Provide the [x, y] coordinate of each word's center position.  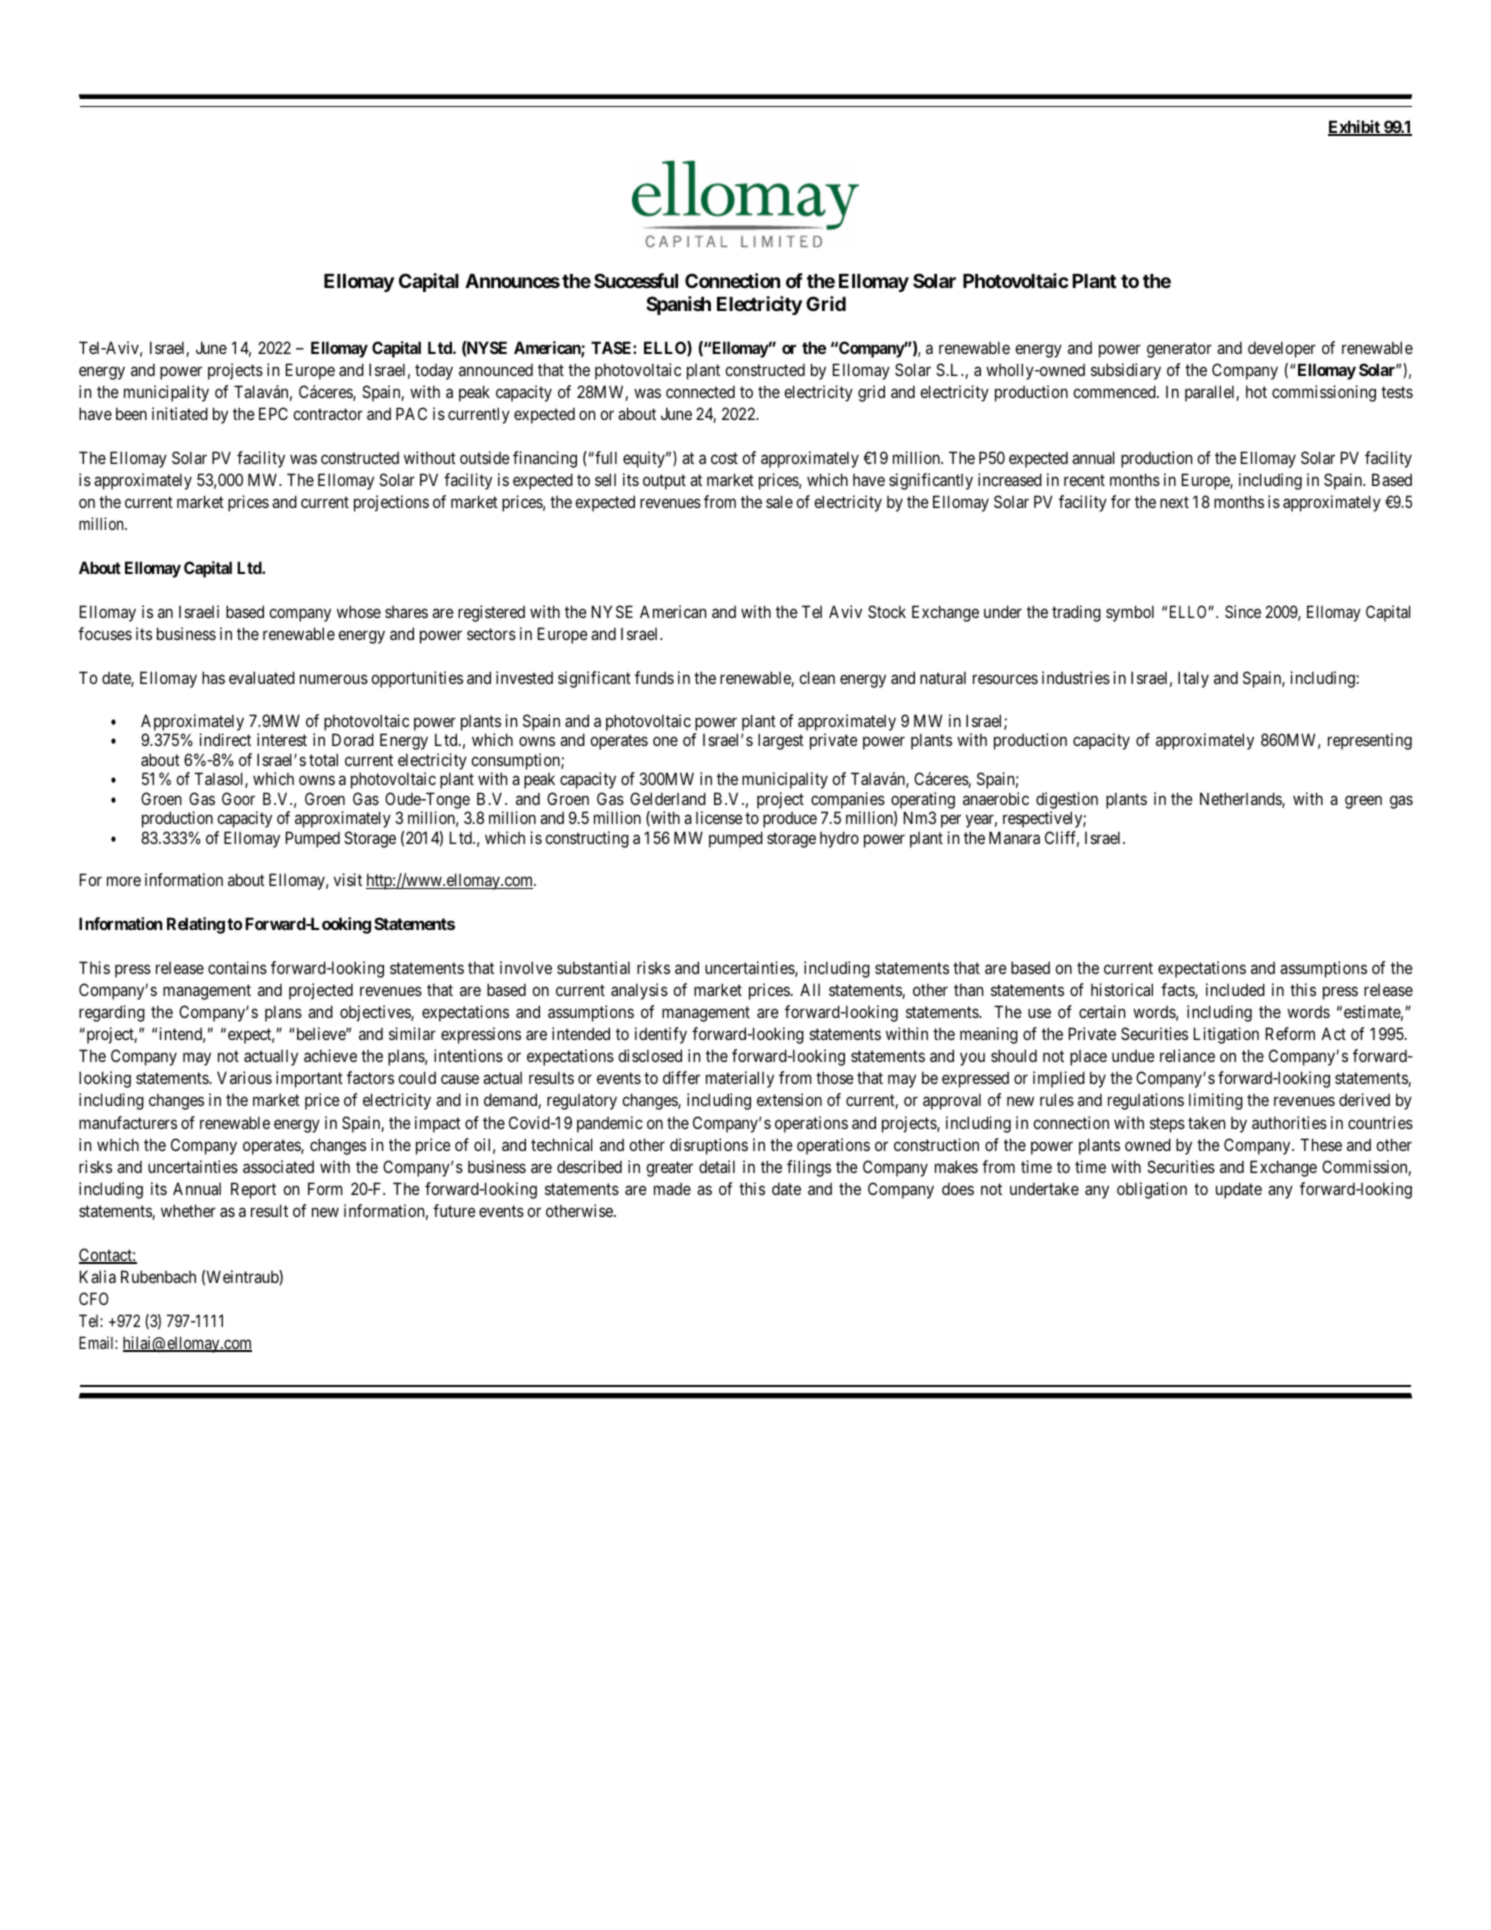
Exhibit [1355, 128]
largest [781, 741]
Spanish [678, 305]
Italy [1193, 679]
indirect [225, 739]
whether [188, 1210]
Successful [636, 280]
